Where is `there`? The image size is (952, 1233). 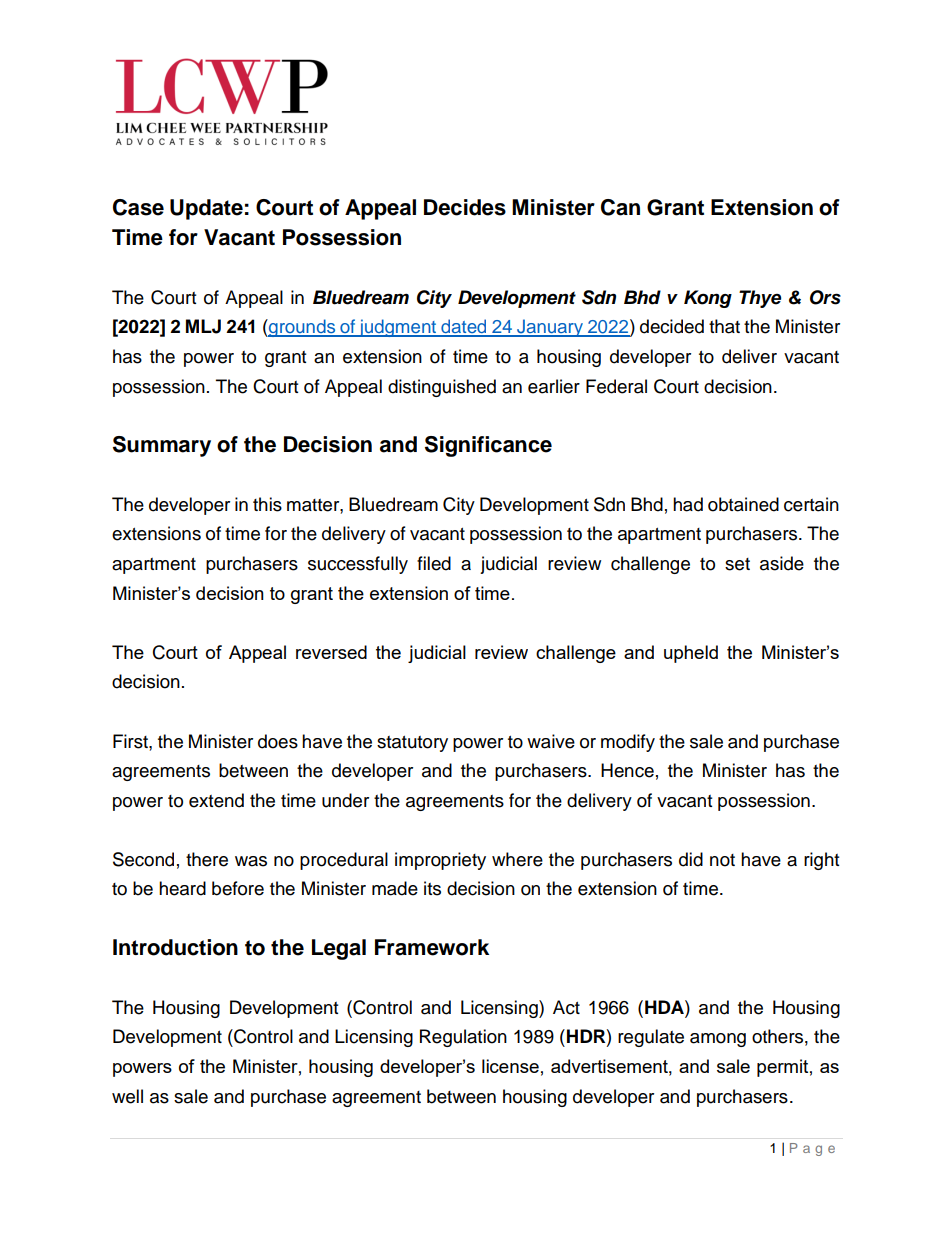
there is located at coordinates (207, 859).
